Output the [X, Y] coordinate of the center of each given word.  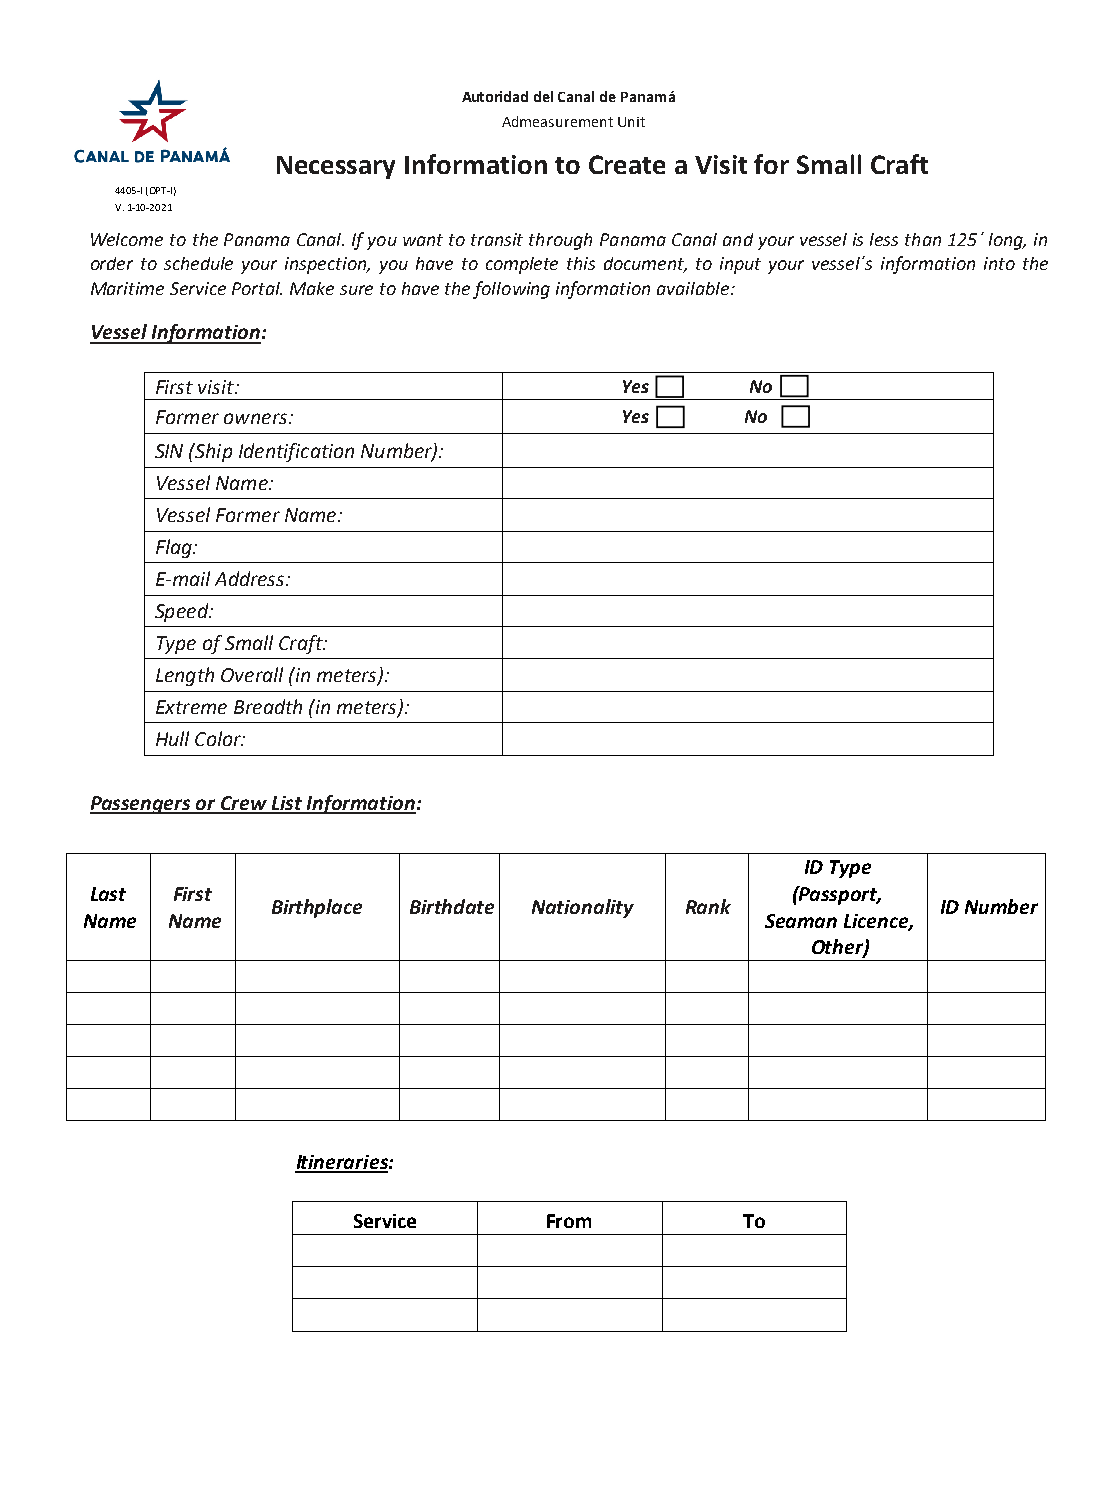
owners [257, 418]
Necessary [336, 167]
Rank [708, 906]
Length [185, 676]
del [543, 96]
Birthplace [317, 908]
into [999, 263]
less [884, 239]
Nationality [583, 908]
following [511, 290]
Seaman [801, 921]
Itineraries [342, 1163]
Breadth [268, 706]
